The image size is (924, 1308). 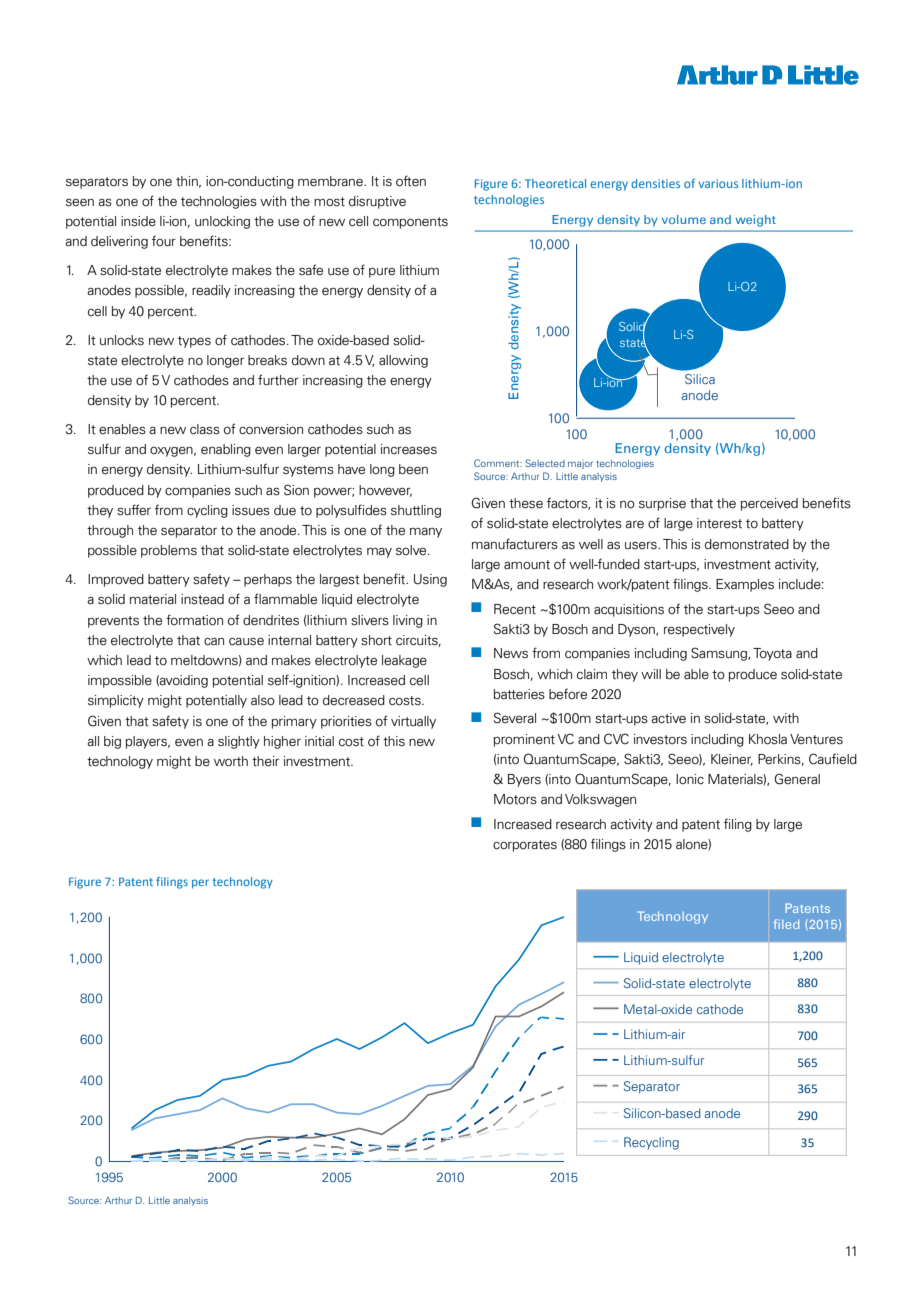 What do you see at coordinates (700, 379) in the document?
I see `Silica` at bounding box center [700, 379].
